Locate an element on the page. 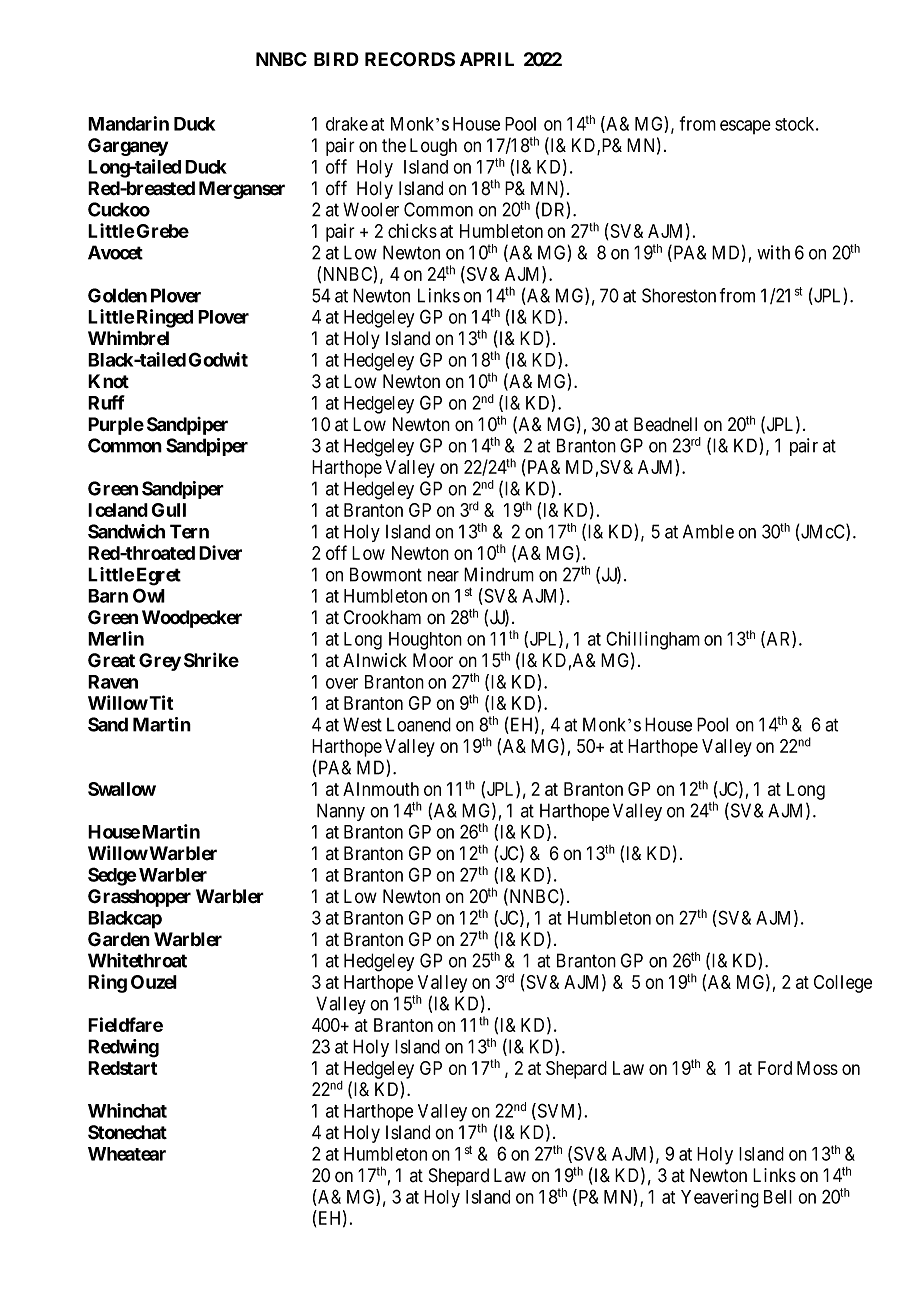  Amble is located at coordinates (708, 531).
